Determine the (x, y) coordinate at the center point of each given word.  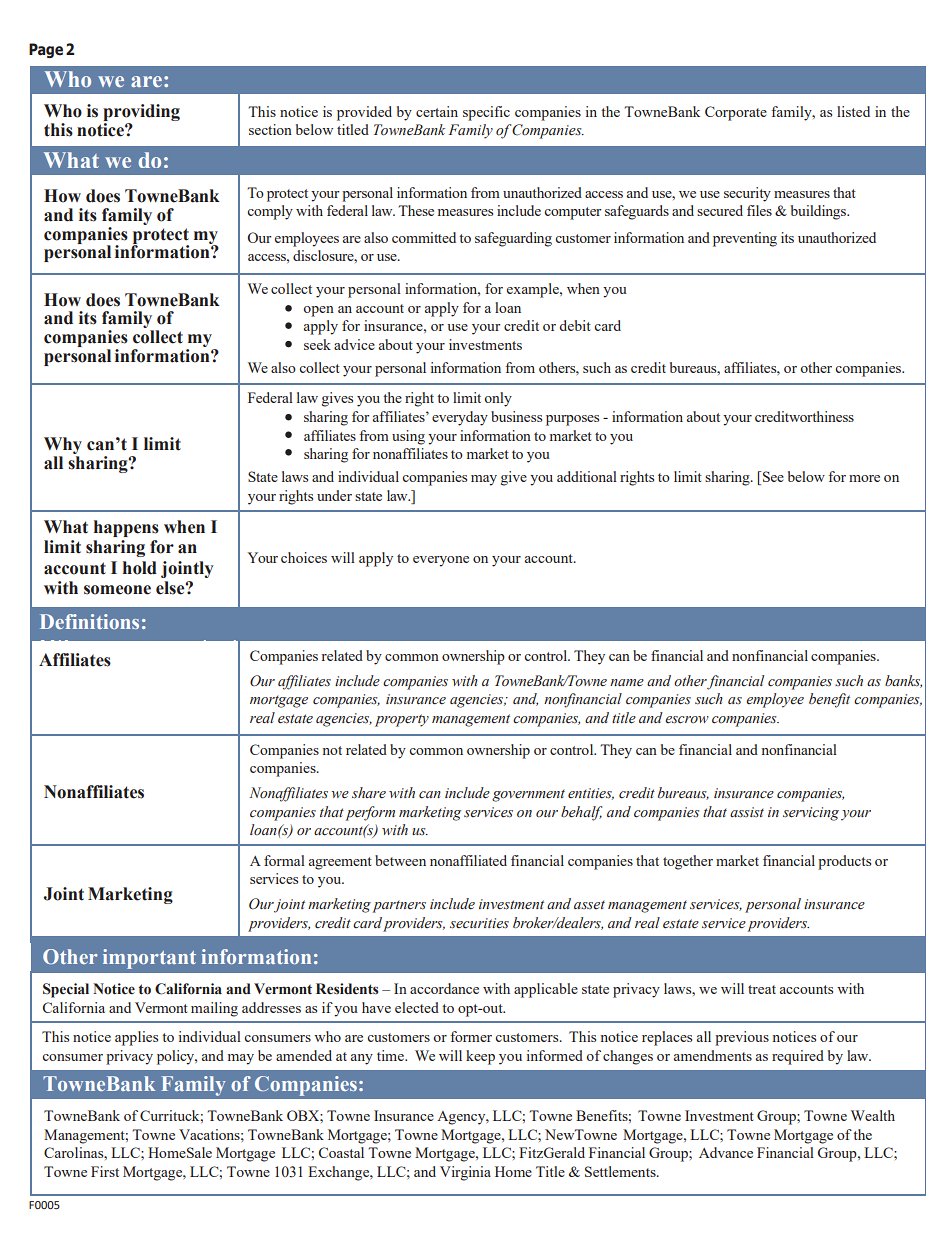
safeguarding (513, 239)
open (318, 311)
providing (141, 112)
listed (853, 111)
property (402, 720)
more (864, 478)
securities (479, 923)
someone (117, 590)
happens (126, 528)
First (105, 1171)
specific (486, 113)
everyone (441, 561)
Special (66, 990)
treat (762, 989)
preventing (745, 239)
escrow (687, 720)
